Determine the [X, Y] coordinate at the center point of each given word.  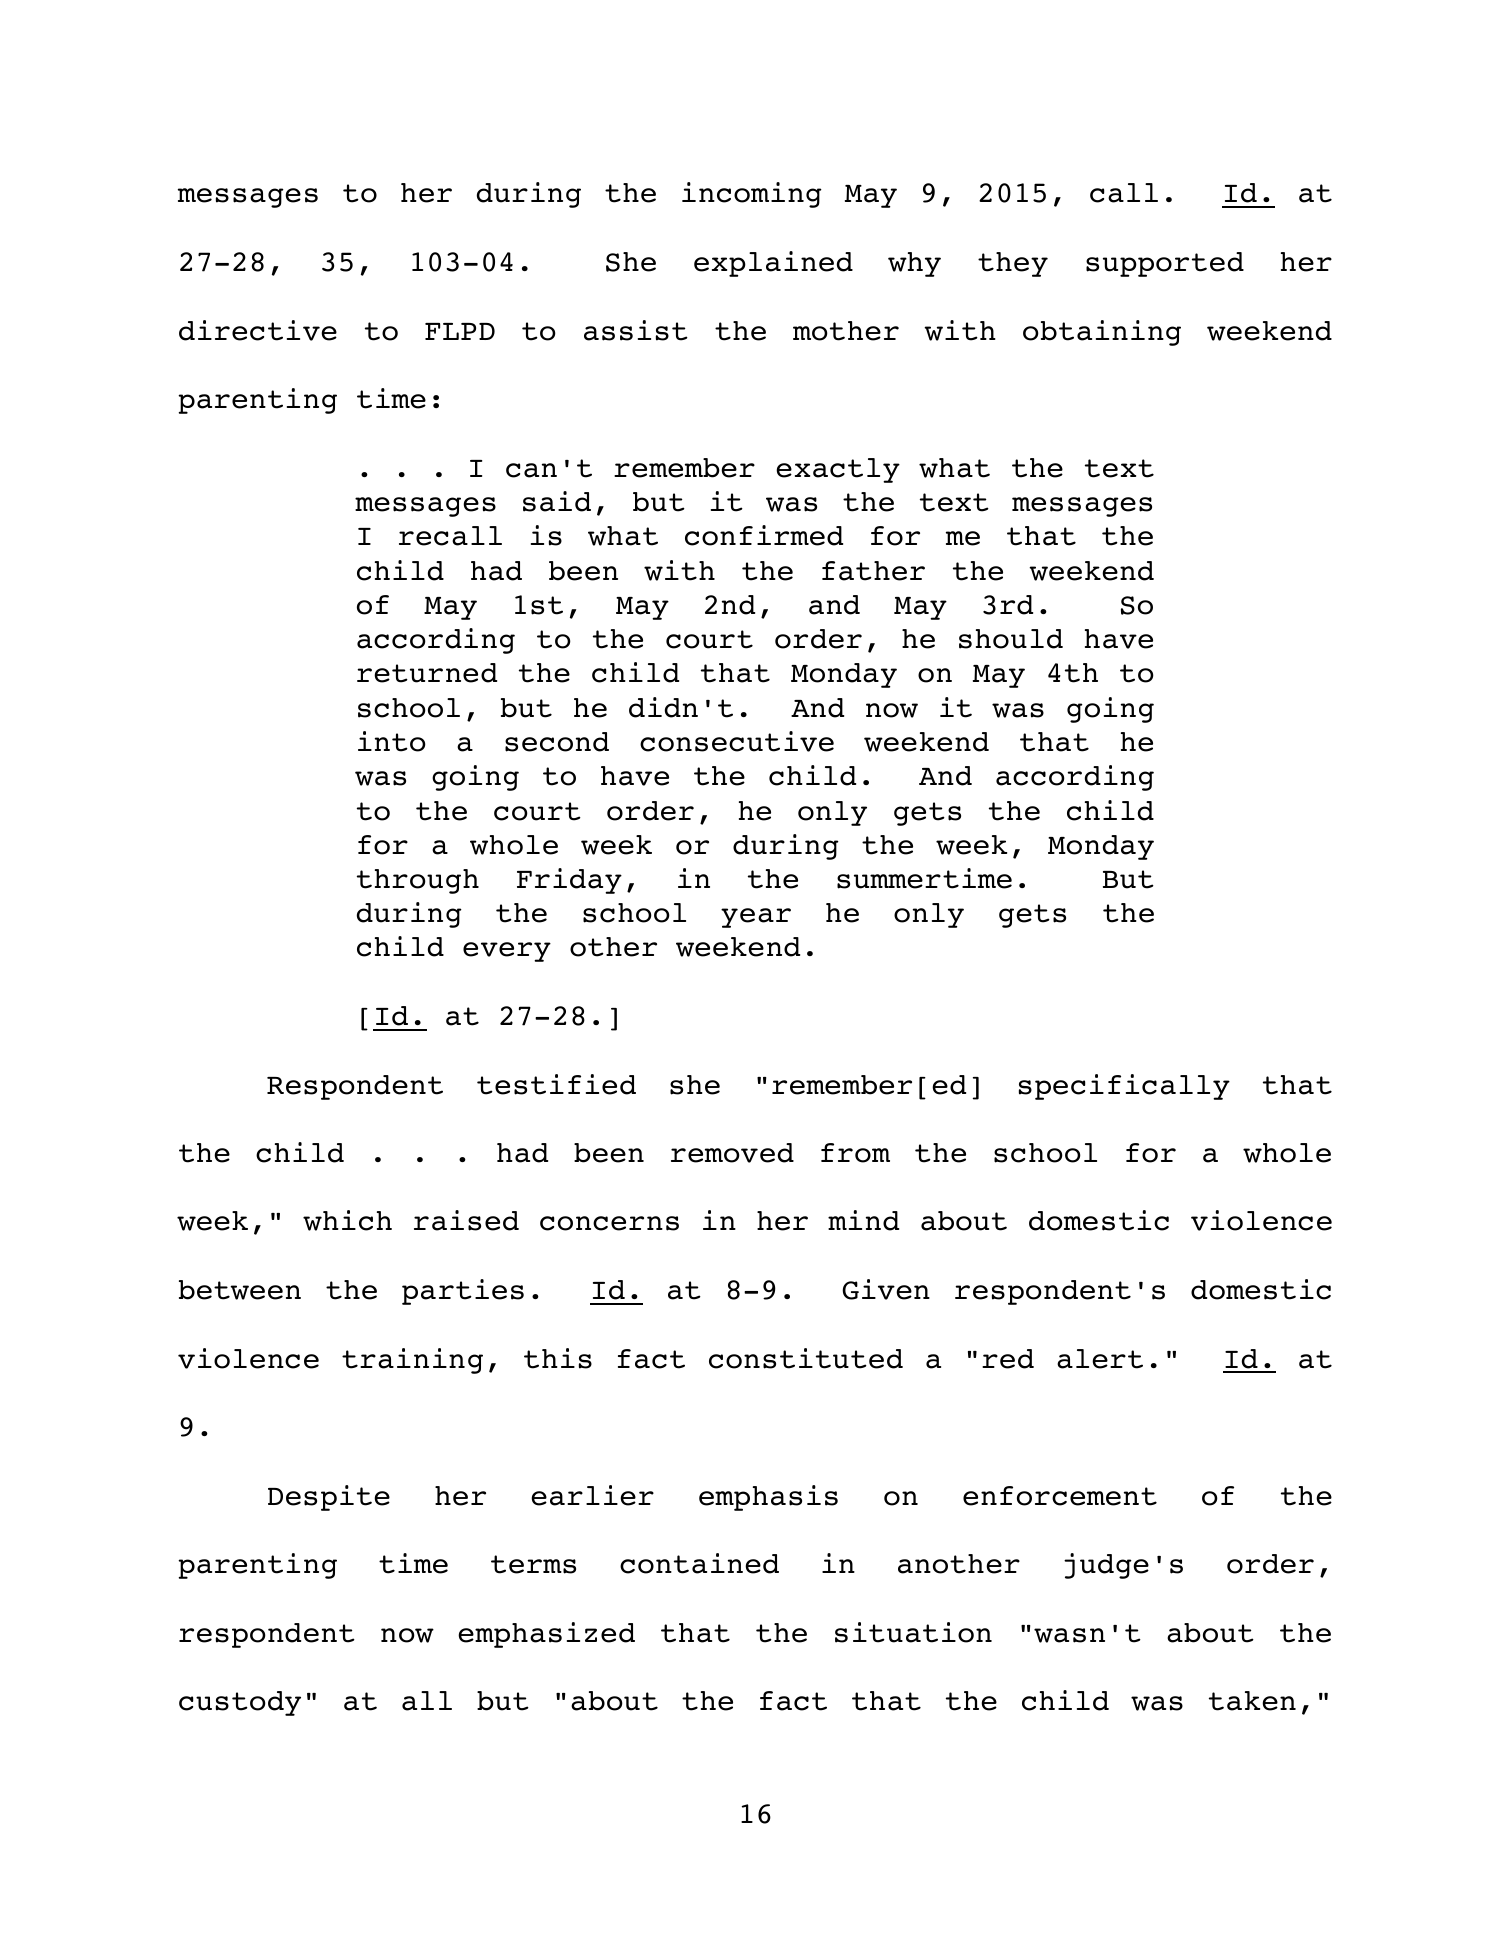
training [412, 1361]
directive [258, 330]
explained [773, 264]
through [418, 881]
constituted [806, 1358]
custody [240, 1703]
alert [1100, 1359]
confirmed [764, 535]
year [756, 918]
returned [427, 673]
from [855, 1153]
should [1011, 639]
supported [1165, 264]
